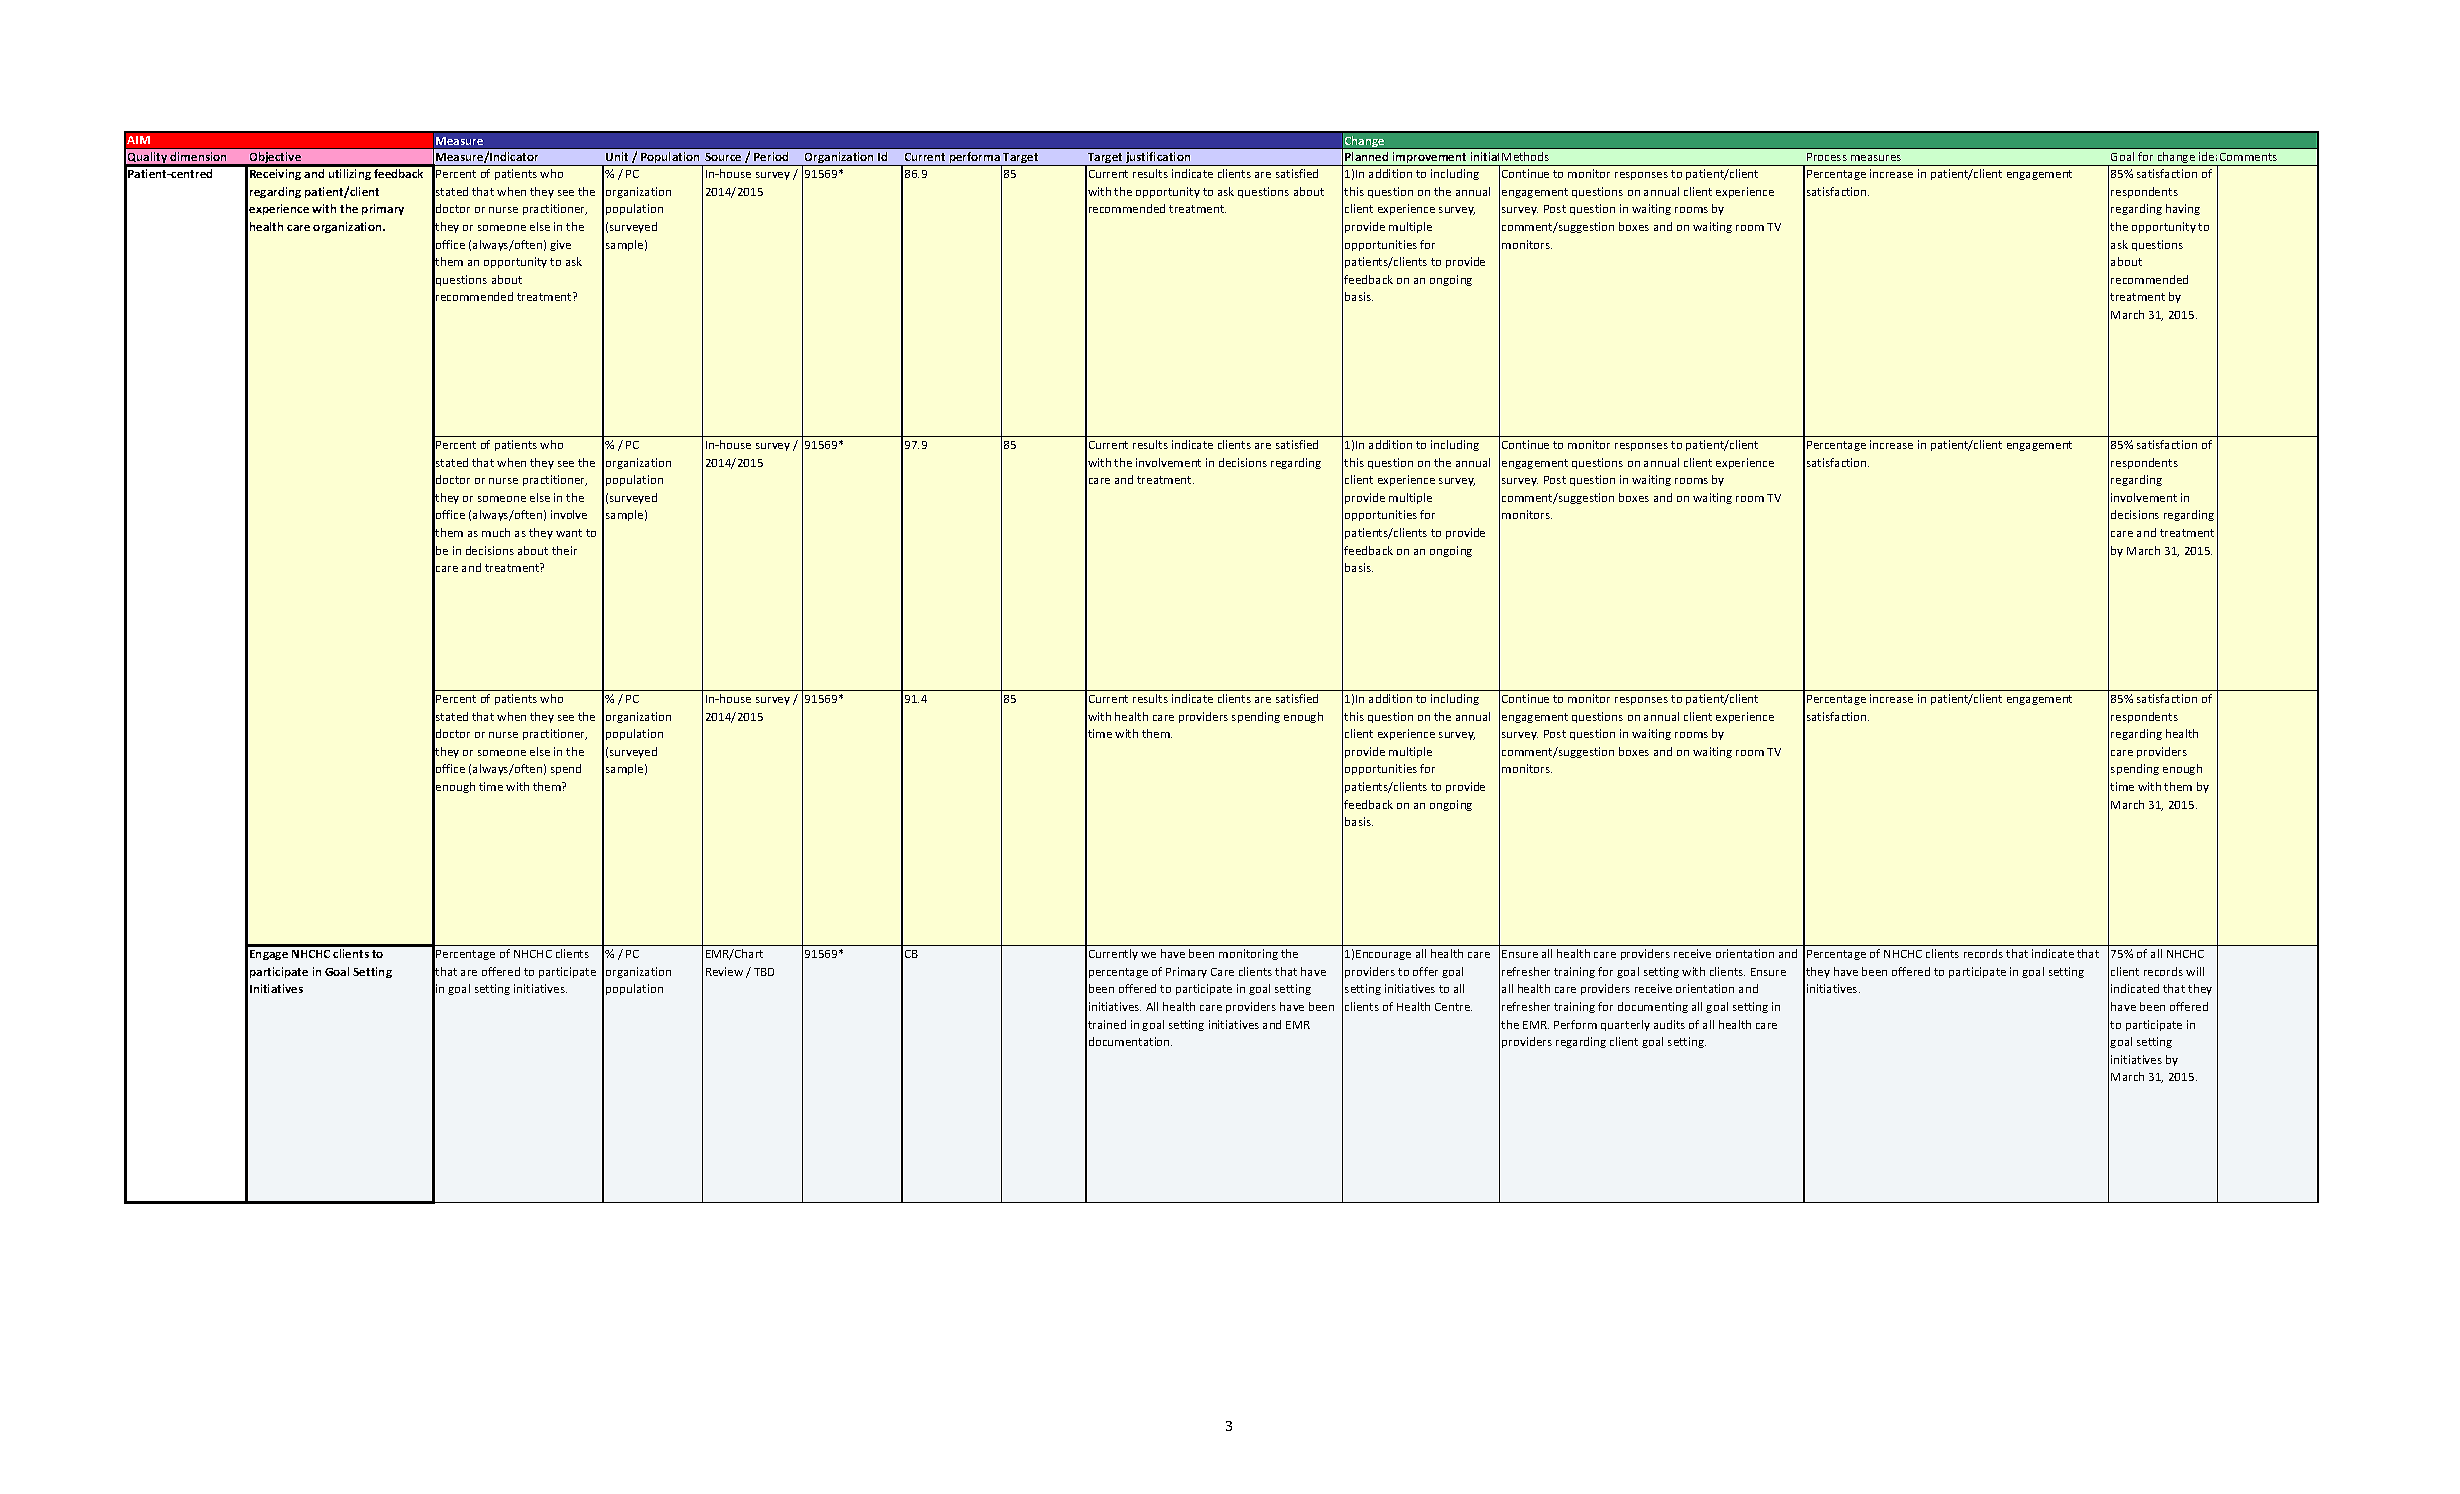 The height and width of the screenshot is (1494, 2460). Describe the element at coordinates (560, 245) in the screenshot. I see `give` at that location.
